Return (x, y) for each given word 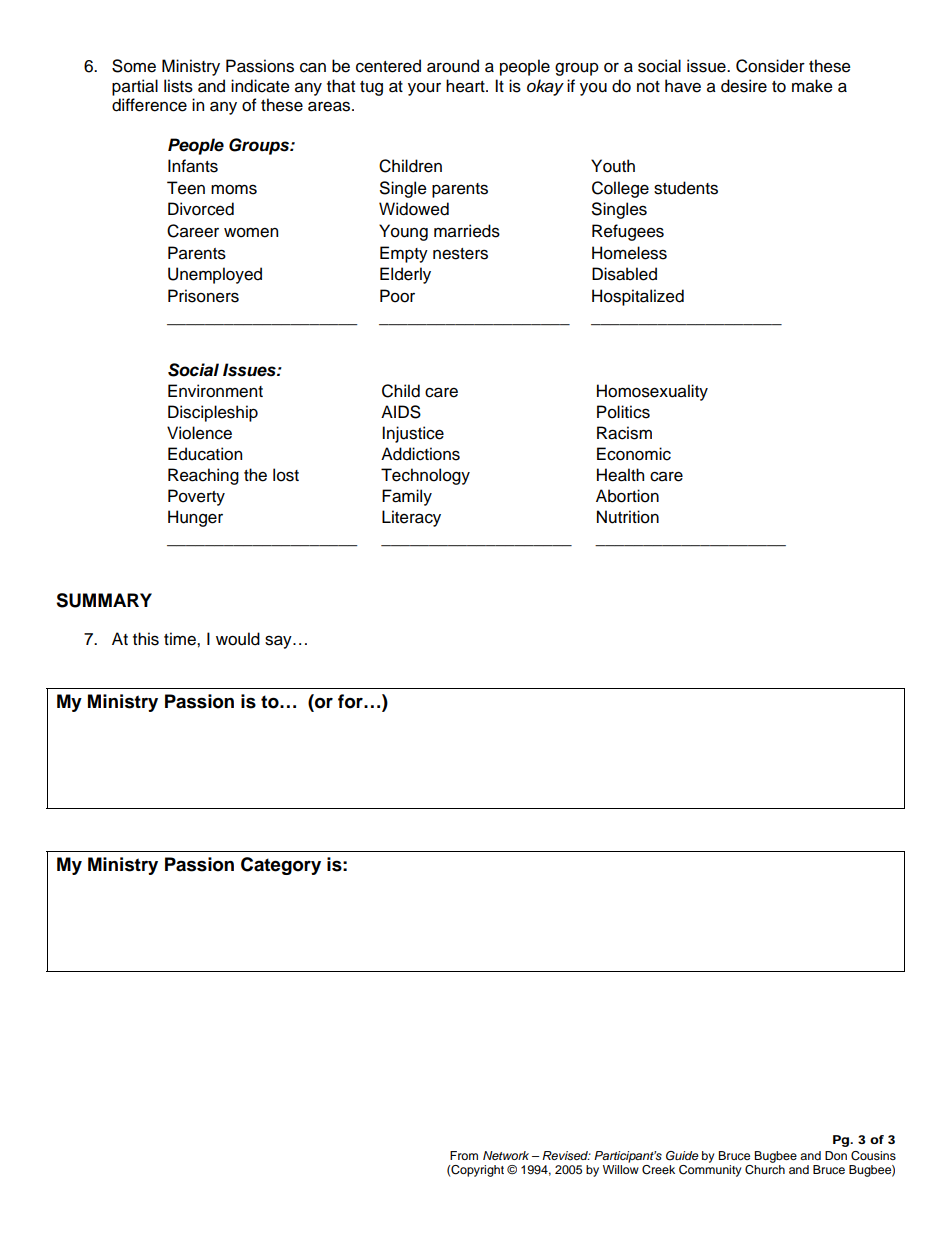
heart (466, 86)
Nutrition (628, 517)
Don (836, 1155)
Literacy (411, 518)
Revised (566, 1155)
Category (281, 866)
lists (178, 86)
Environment (215, 391)
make (812, 86)
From (464, 1155)
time (181, 639)
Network (506, 1155)
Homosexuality (652, 392)
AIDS (401, 412)
